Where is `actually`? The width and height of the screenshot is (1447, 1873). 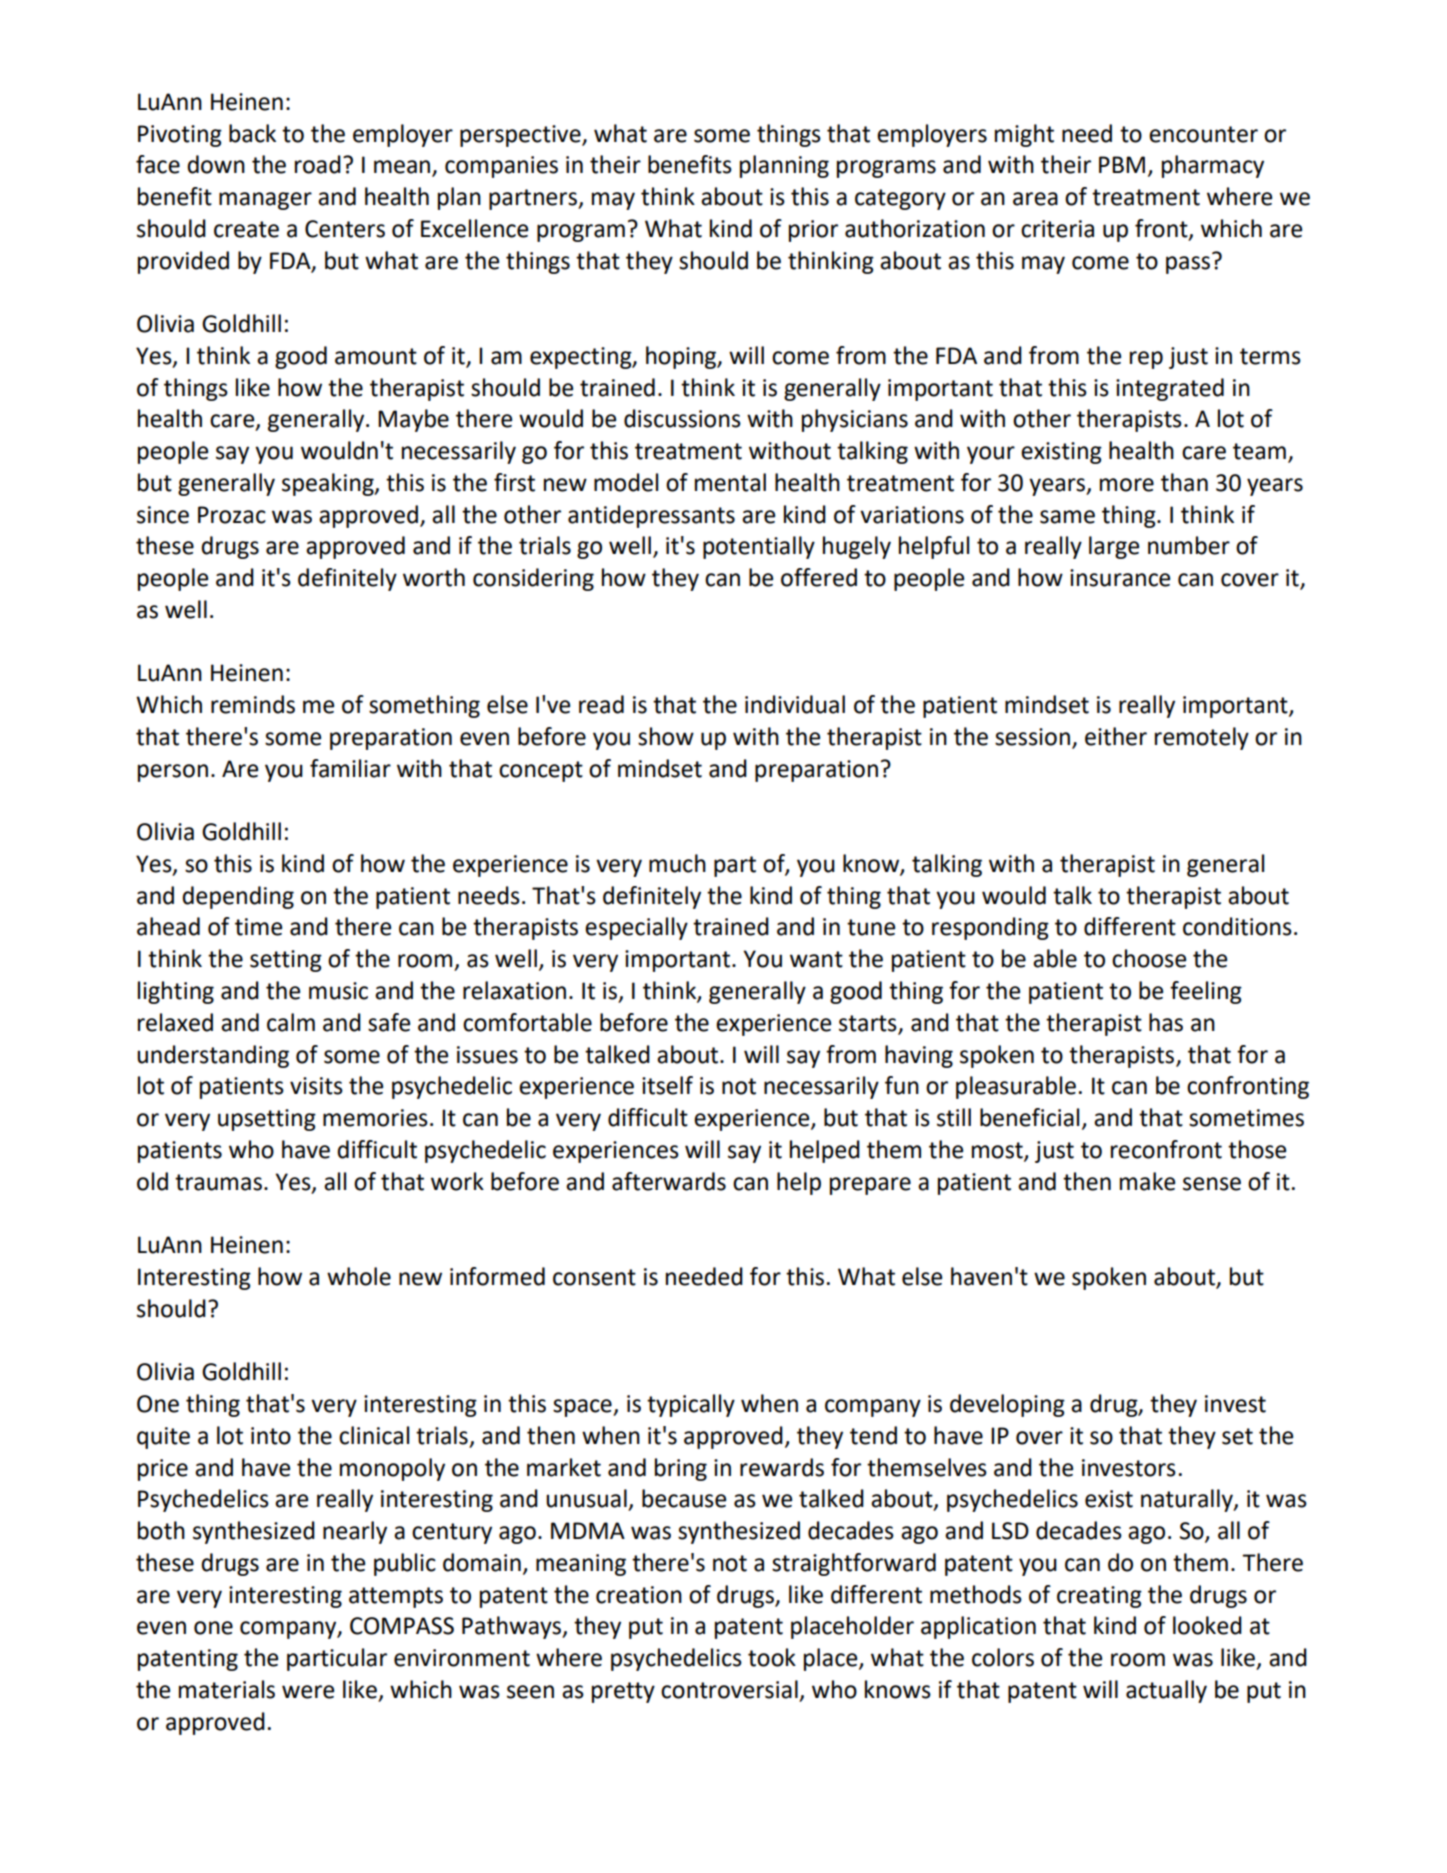 actually is located at coordinates (1166, 1691).
